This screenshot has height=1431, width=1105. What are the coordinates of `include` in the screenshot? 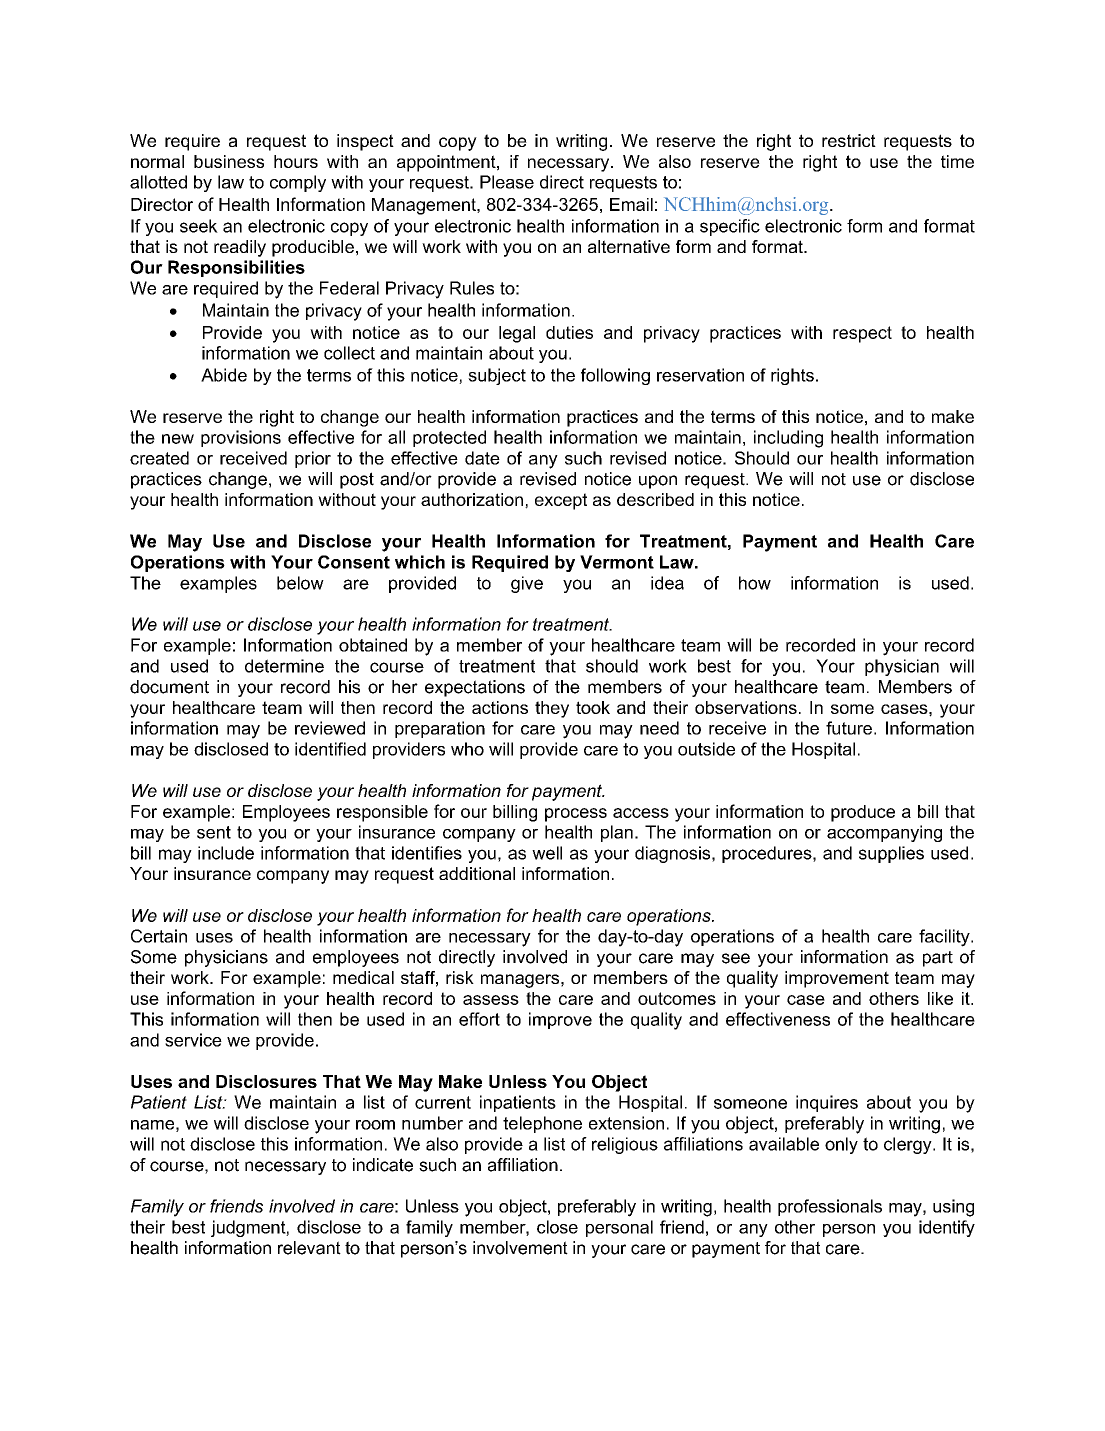 It's located at (226, 853).
